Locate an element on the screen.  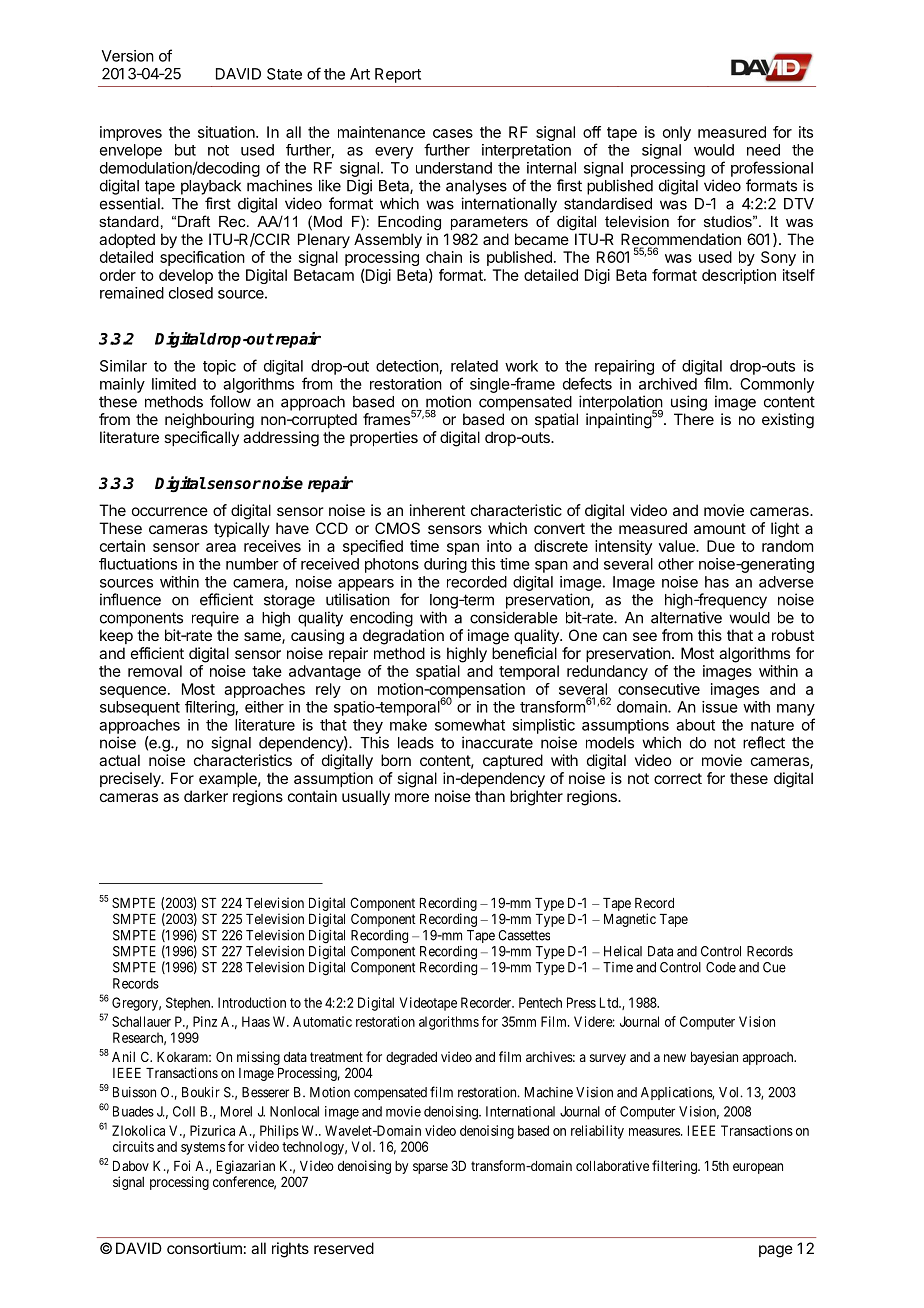
sparse is located at coordinates (430, 1168).
